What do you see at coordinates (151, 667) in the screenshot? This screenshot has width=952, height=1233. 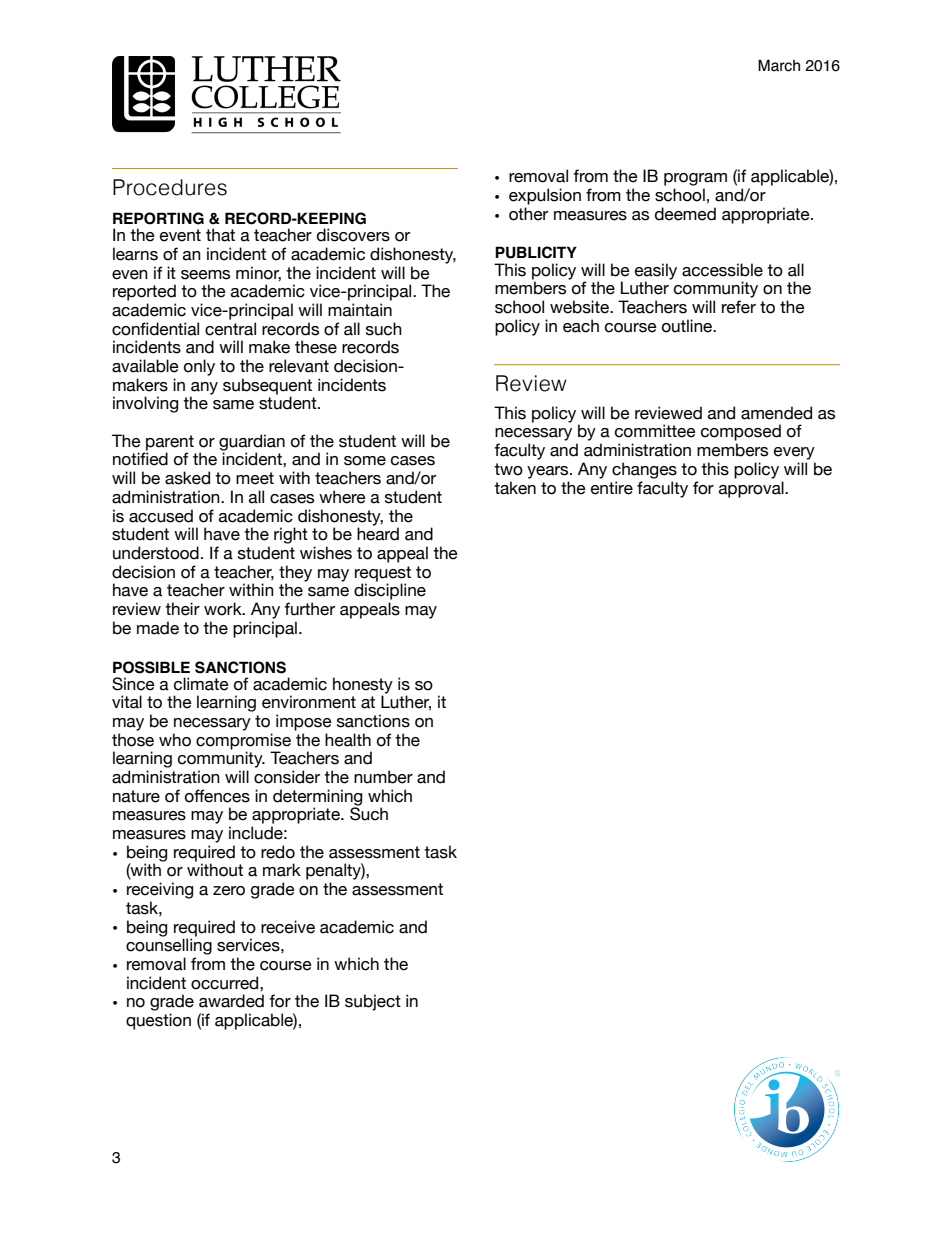 I see `POSSIBLE` at bounding box center [151, 667].
